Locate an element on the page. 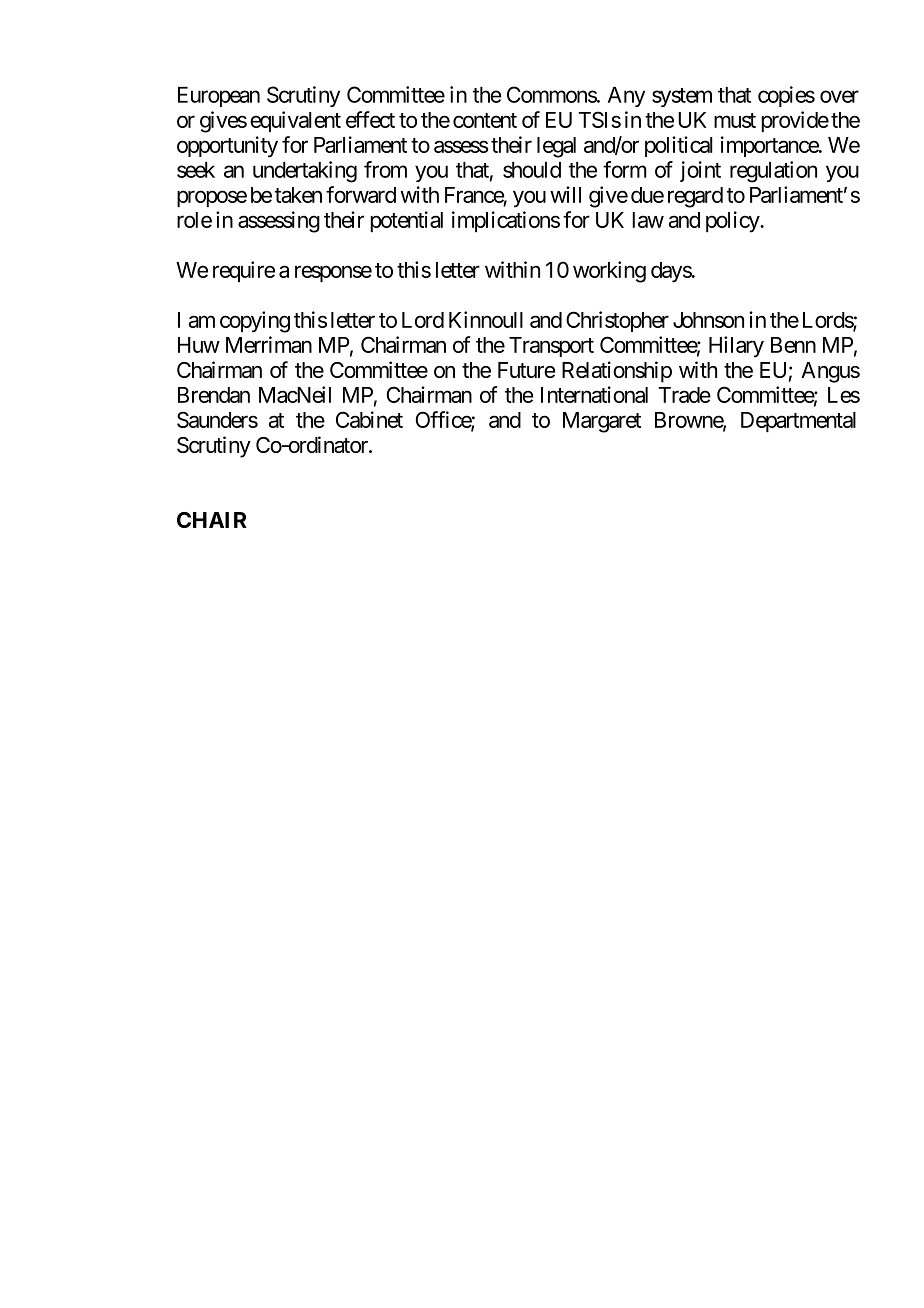  potential is located at coordinates (406, 221).
